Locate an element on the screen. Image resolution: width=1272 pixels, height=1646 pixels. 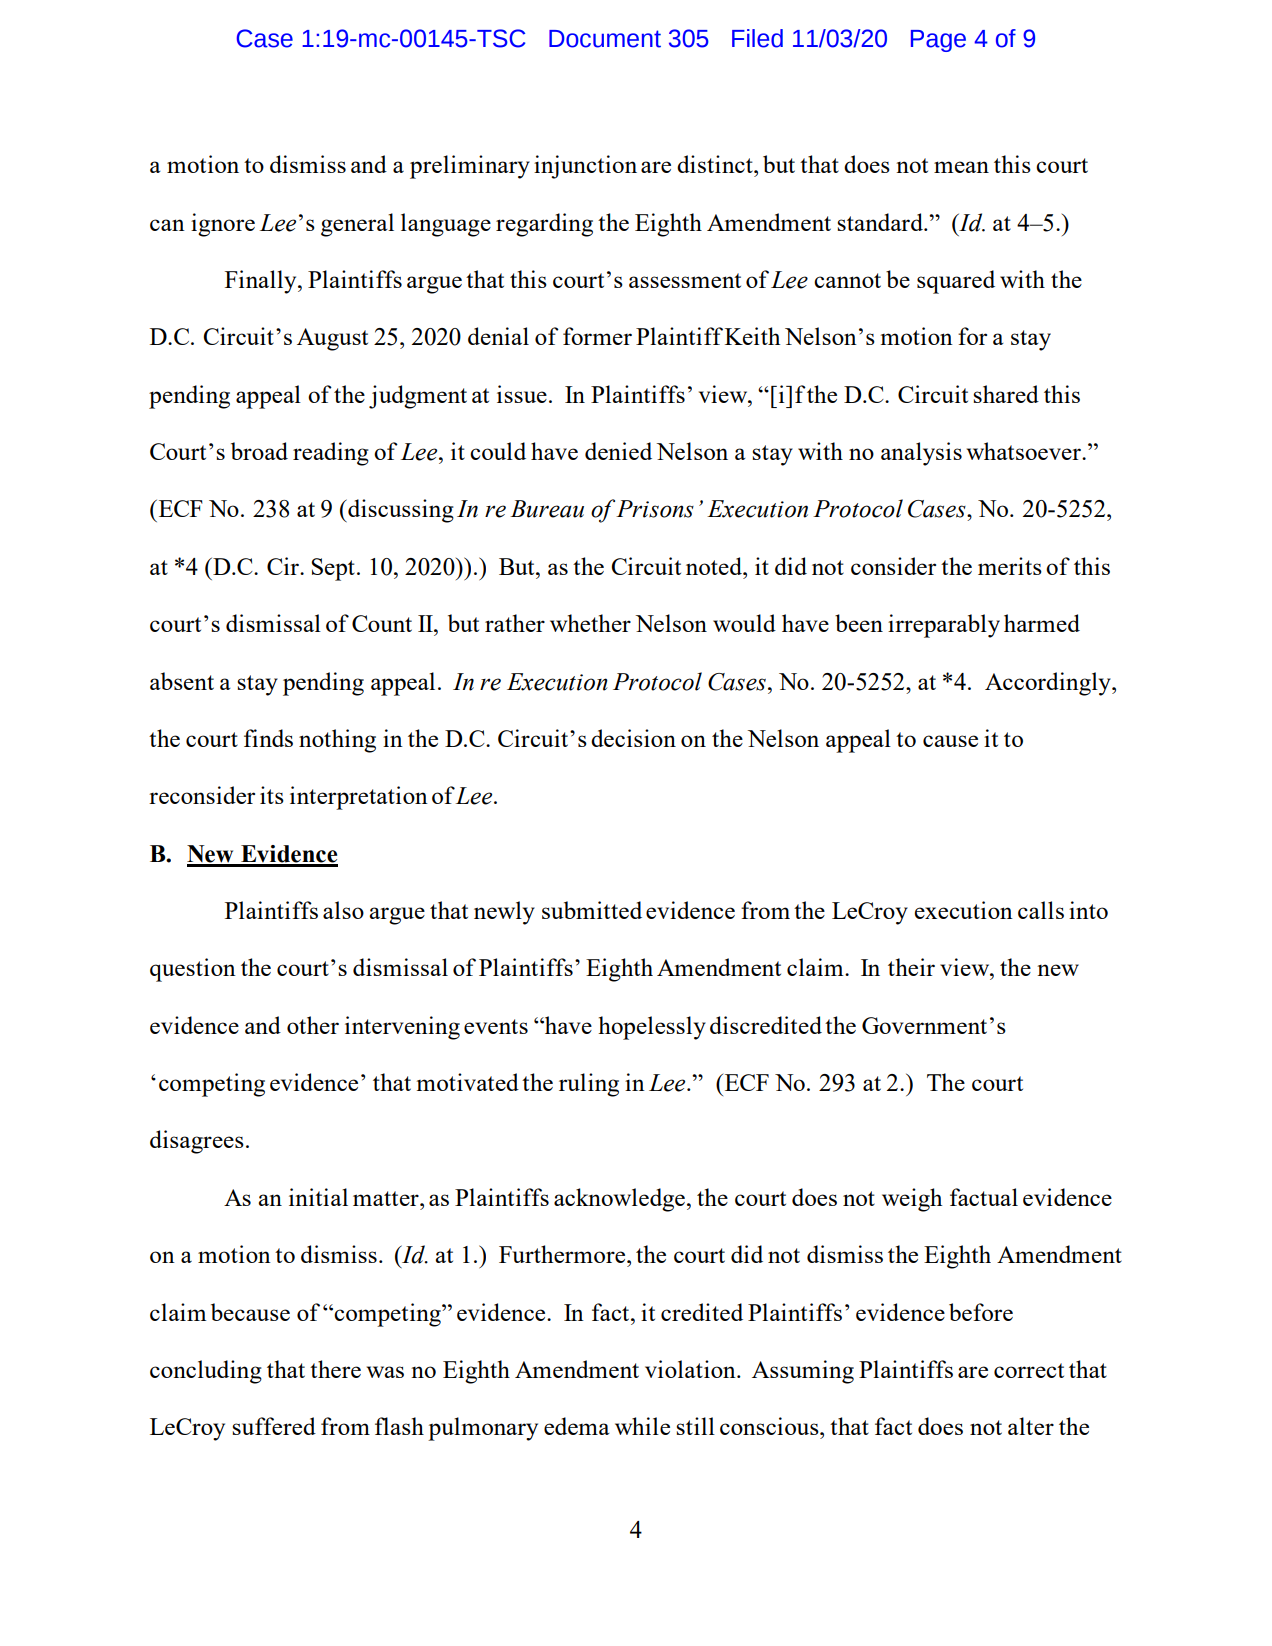
while is located at coordinates (642, 1426).
